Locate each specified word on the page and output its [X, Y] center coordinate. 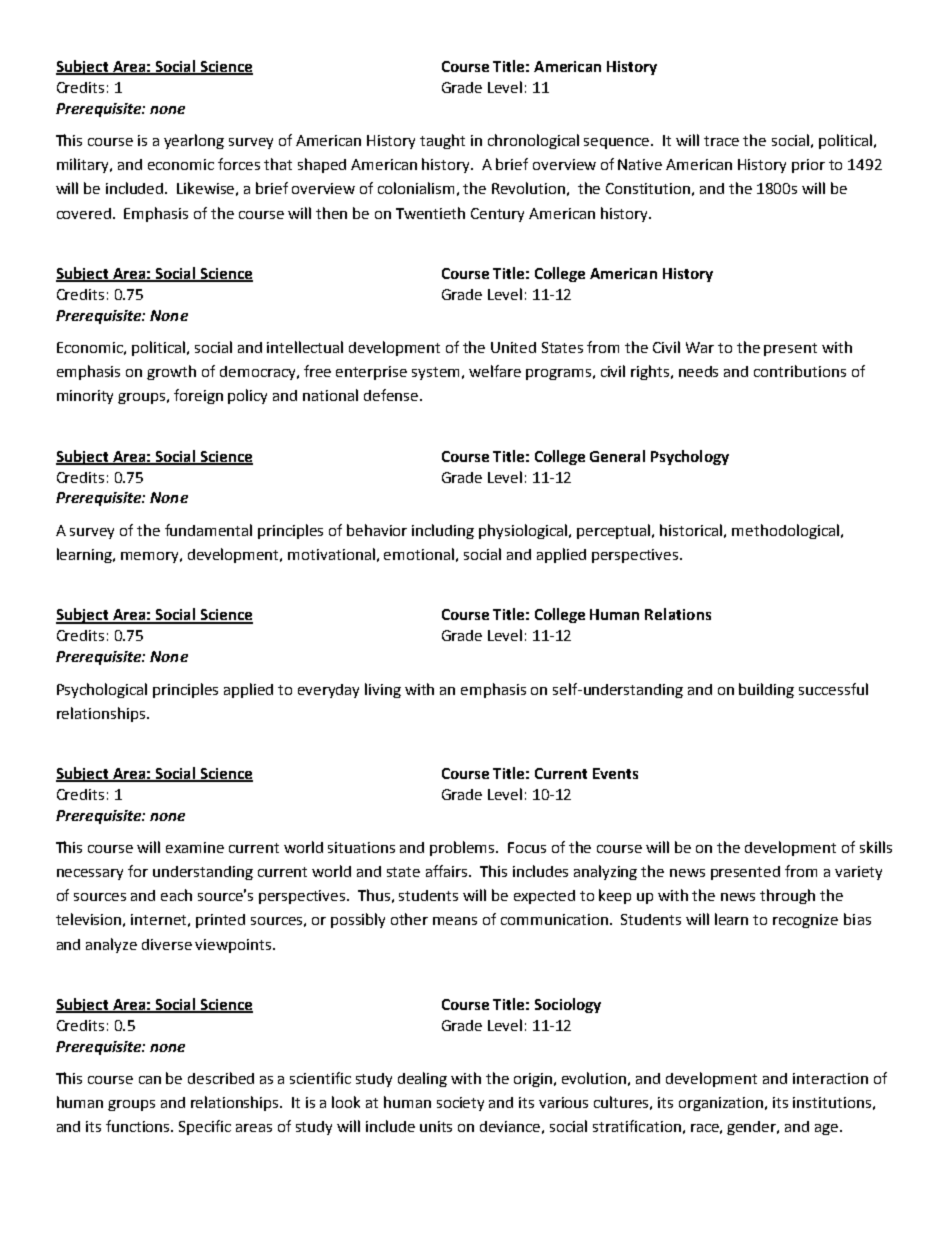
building [766, 690]
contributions [800, 371]
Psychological [102, 690]
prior [808, 166]
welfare [495, 371]
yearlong [194, 141]
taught [442, 141]
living [383, 690]
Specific [205, 1127]
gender [753, 1128]
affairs [448, 871]
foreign [198, 396]
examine [195, 847]
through [787, 896]
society [460, 1104]
